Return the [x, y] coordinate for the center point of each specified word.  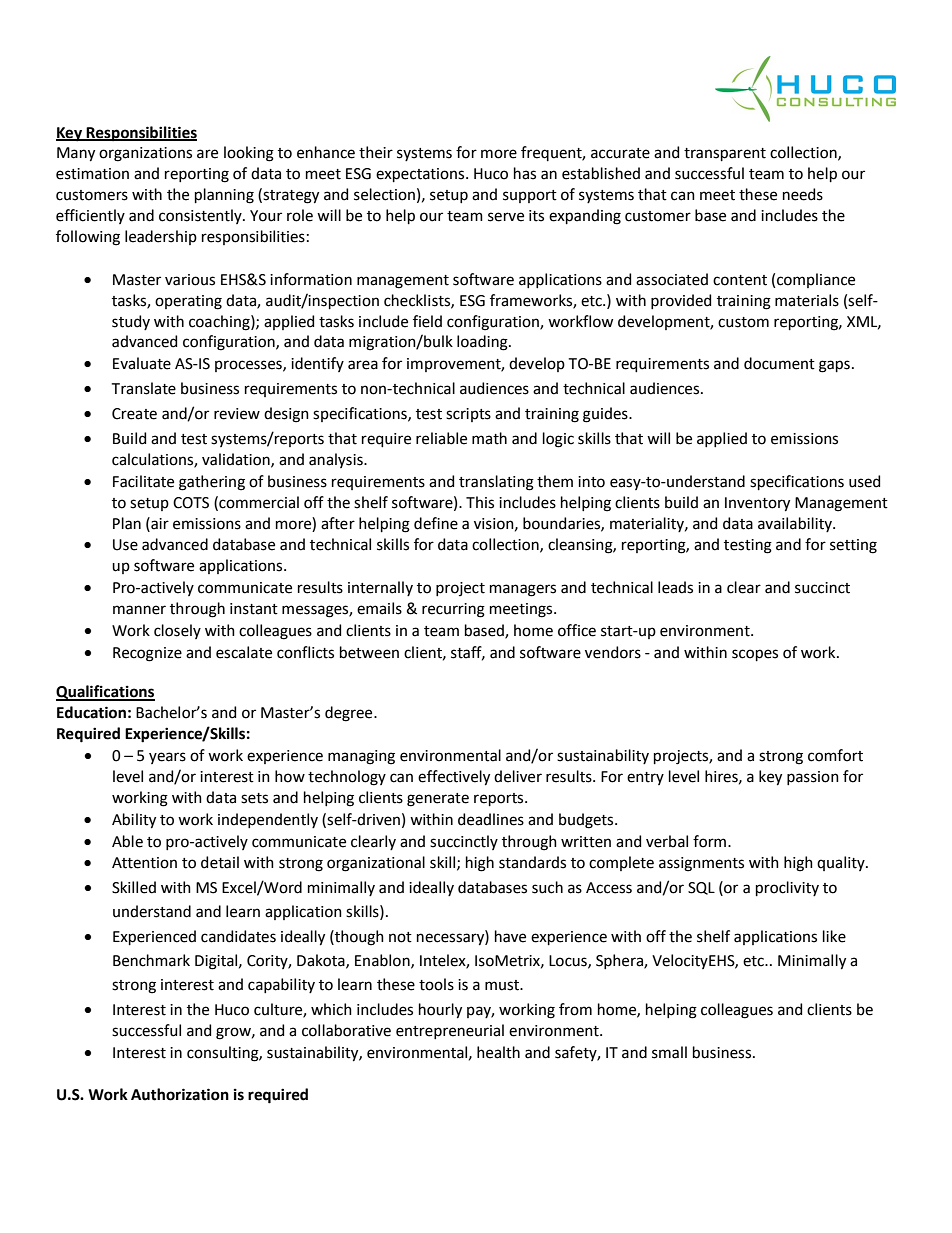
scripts [468, 415]
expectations [421, 175]
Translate [144, 388]
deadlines [491, 819]
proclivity [787, 888]
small [669, 1052]
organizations [145, 154]
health [498, 1052]
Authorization [180, 1094]
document [779, 363]
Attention [144, 863]
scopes [755, 655]
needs [803, 194]
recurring [453, 610]
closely [177, 631]
